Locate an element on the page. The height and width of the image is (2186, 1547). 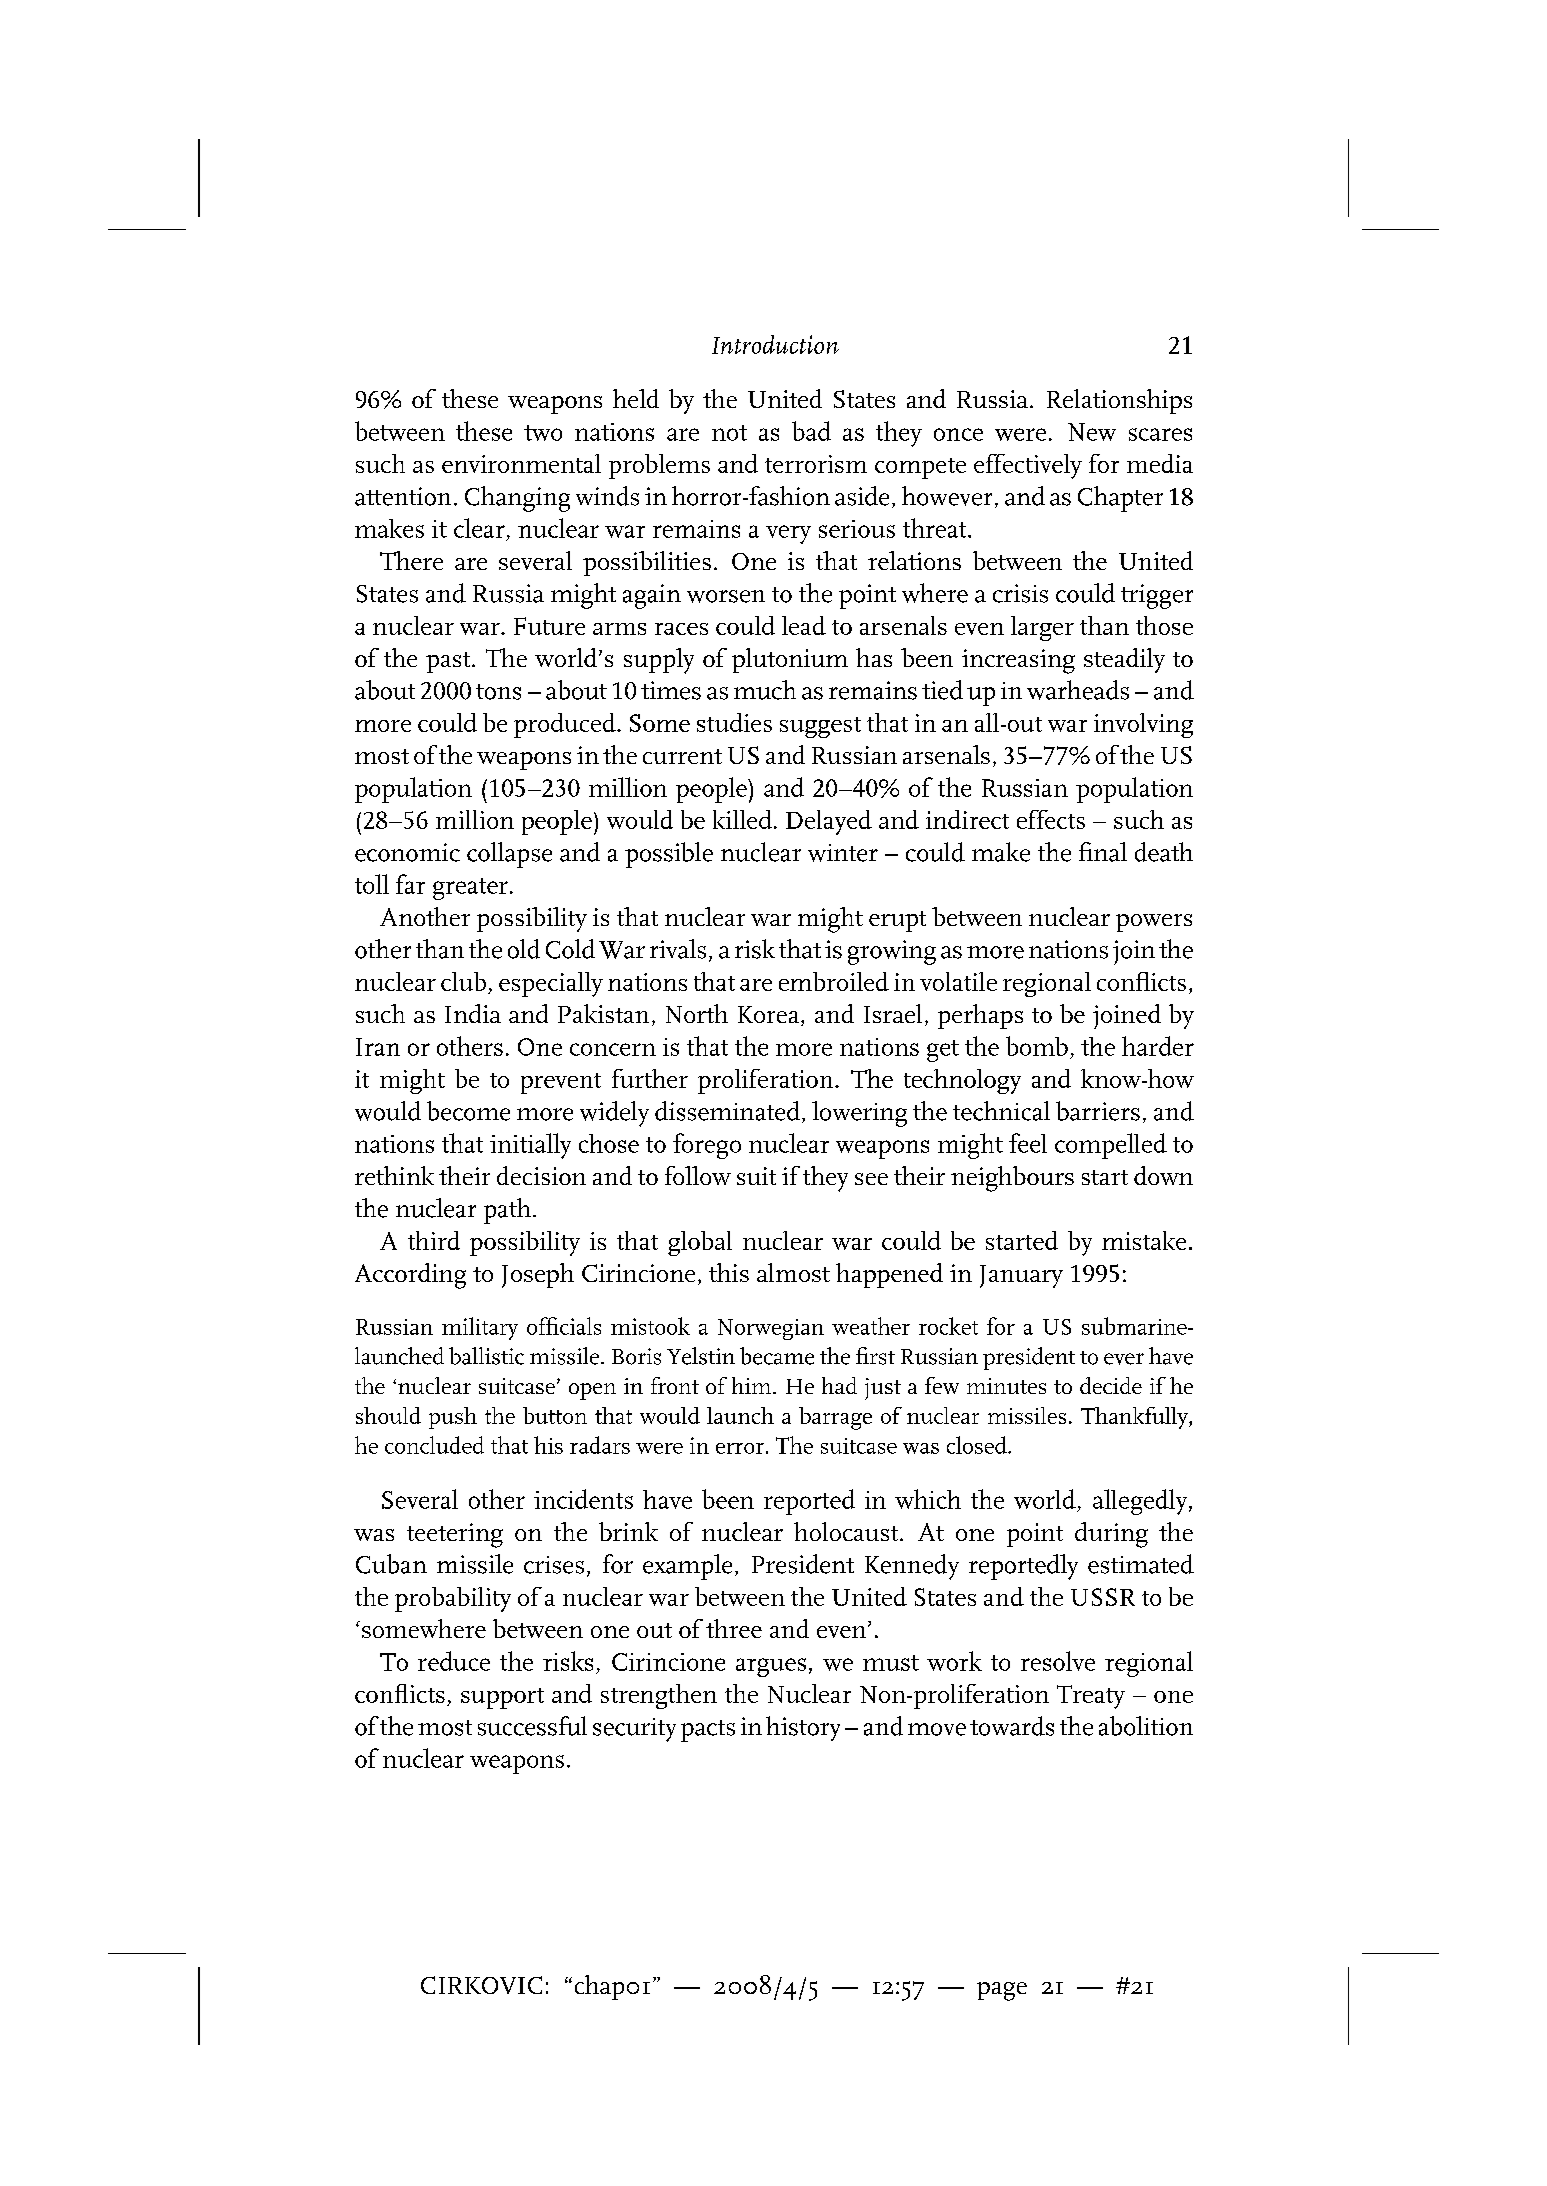
compelled is located at coordinates (1111, 1146).
